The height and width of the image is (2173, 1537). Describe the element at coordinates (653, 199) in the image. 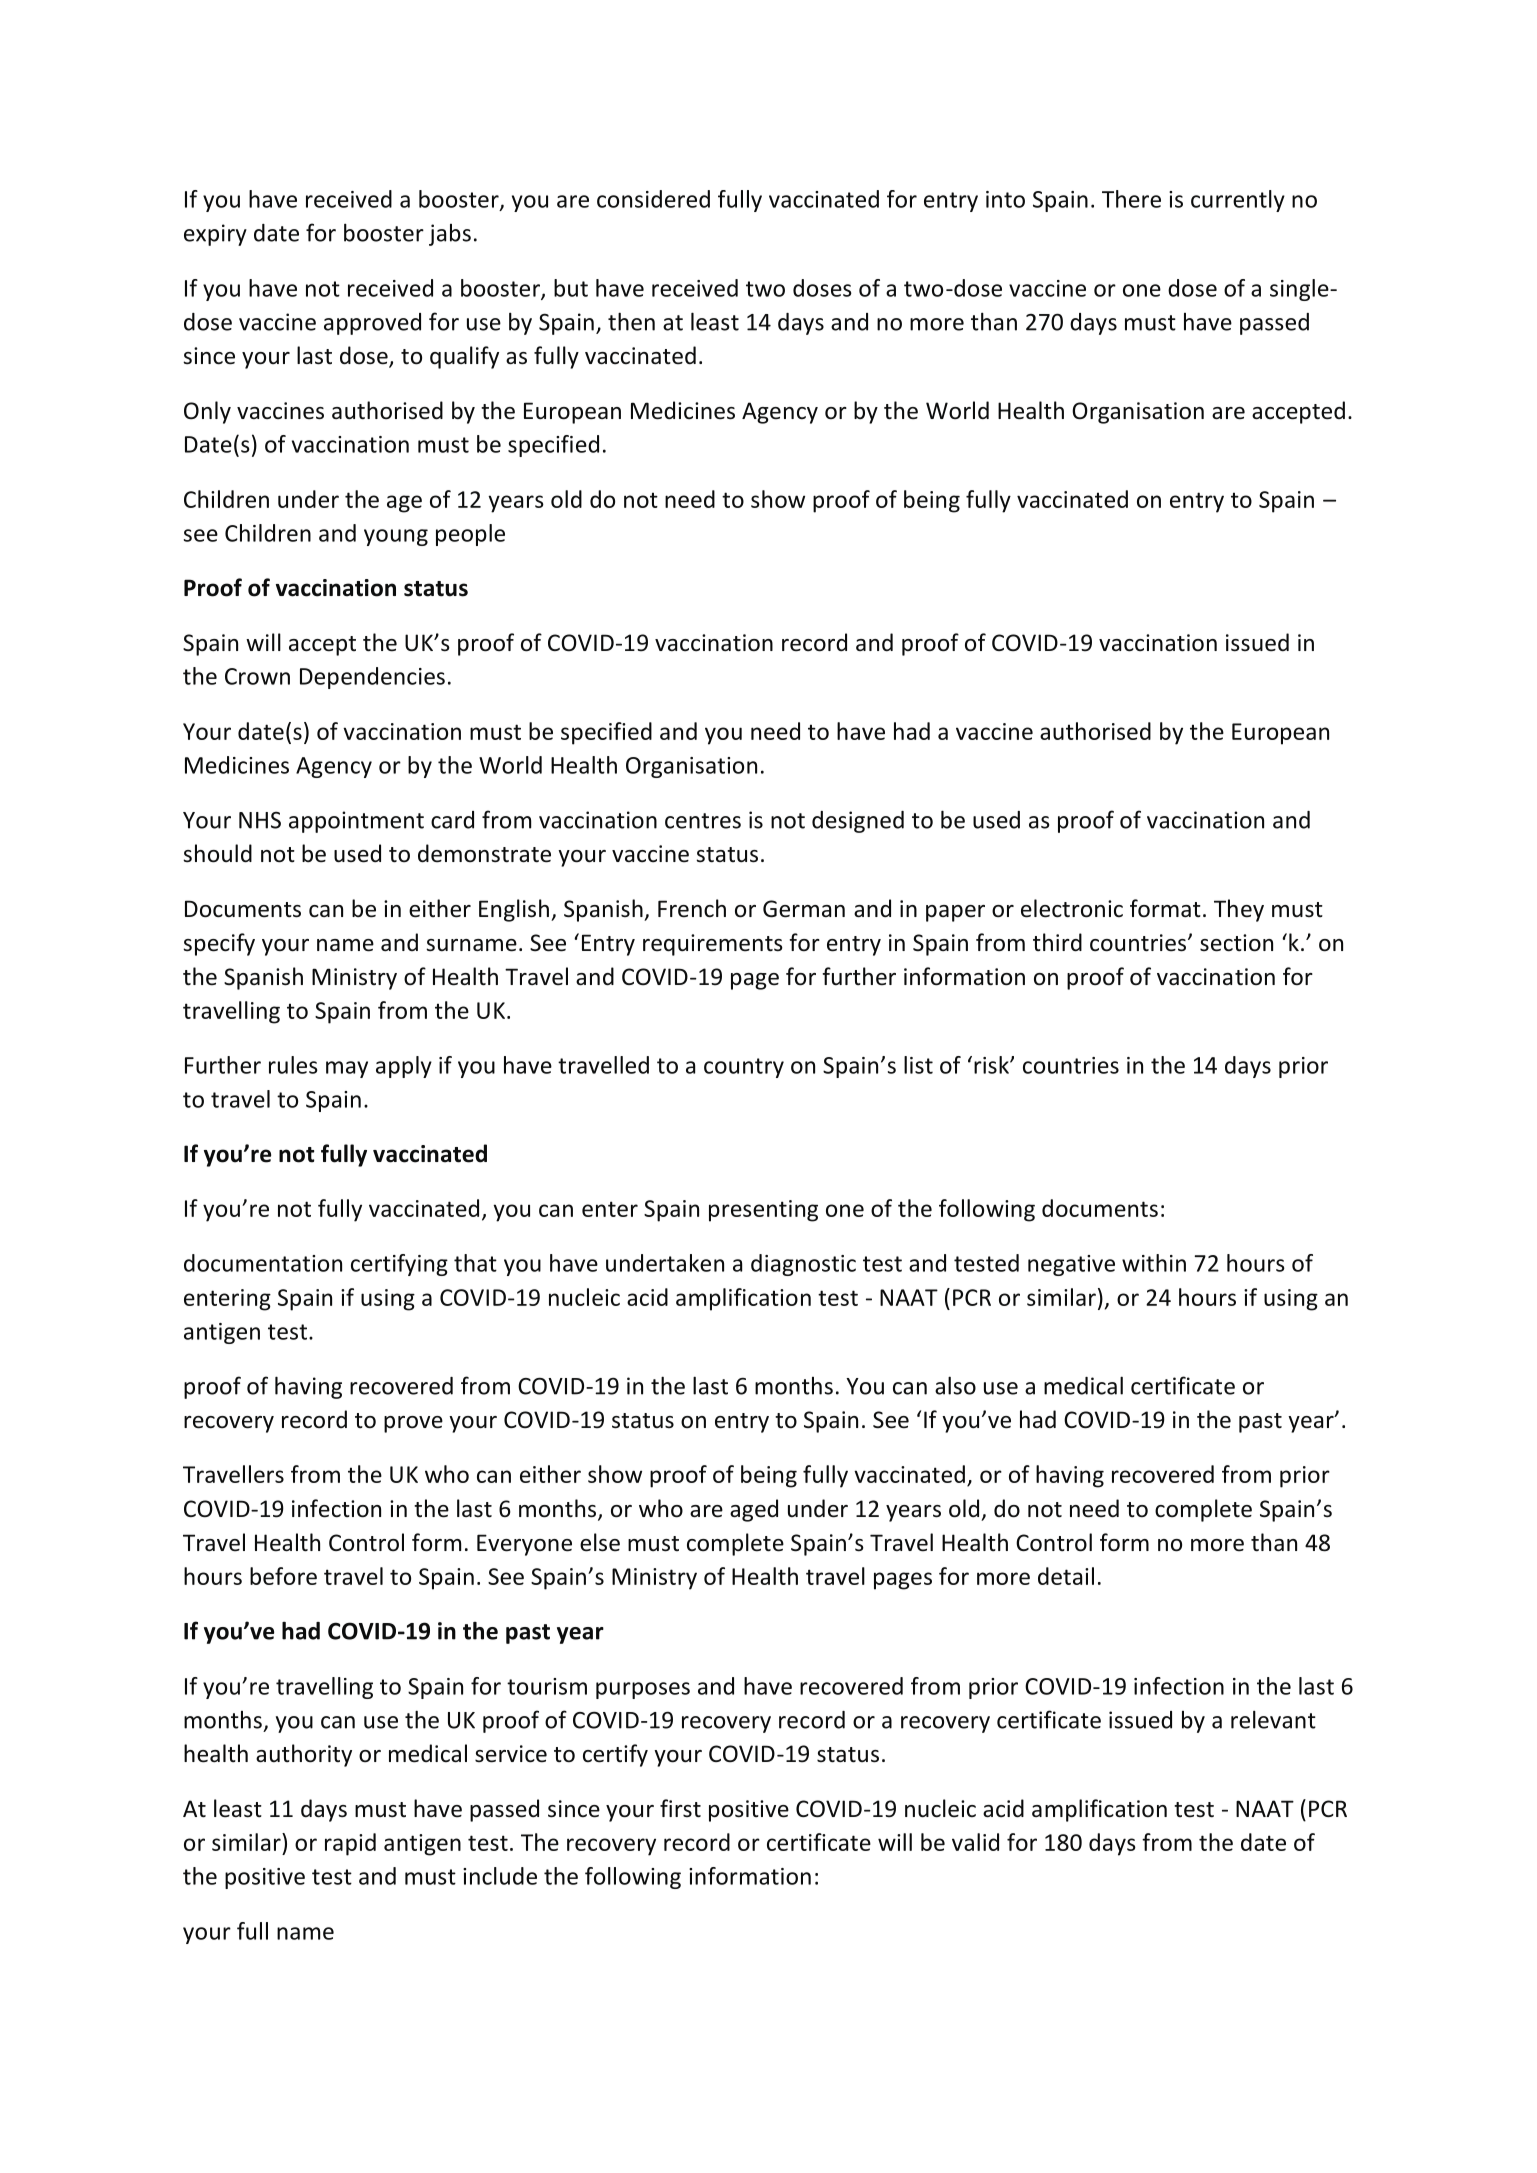

I see `considered` at that location.
